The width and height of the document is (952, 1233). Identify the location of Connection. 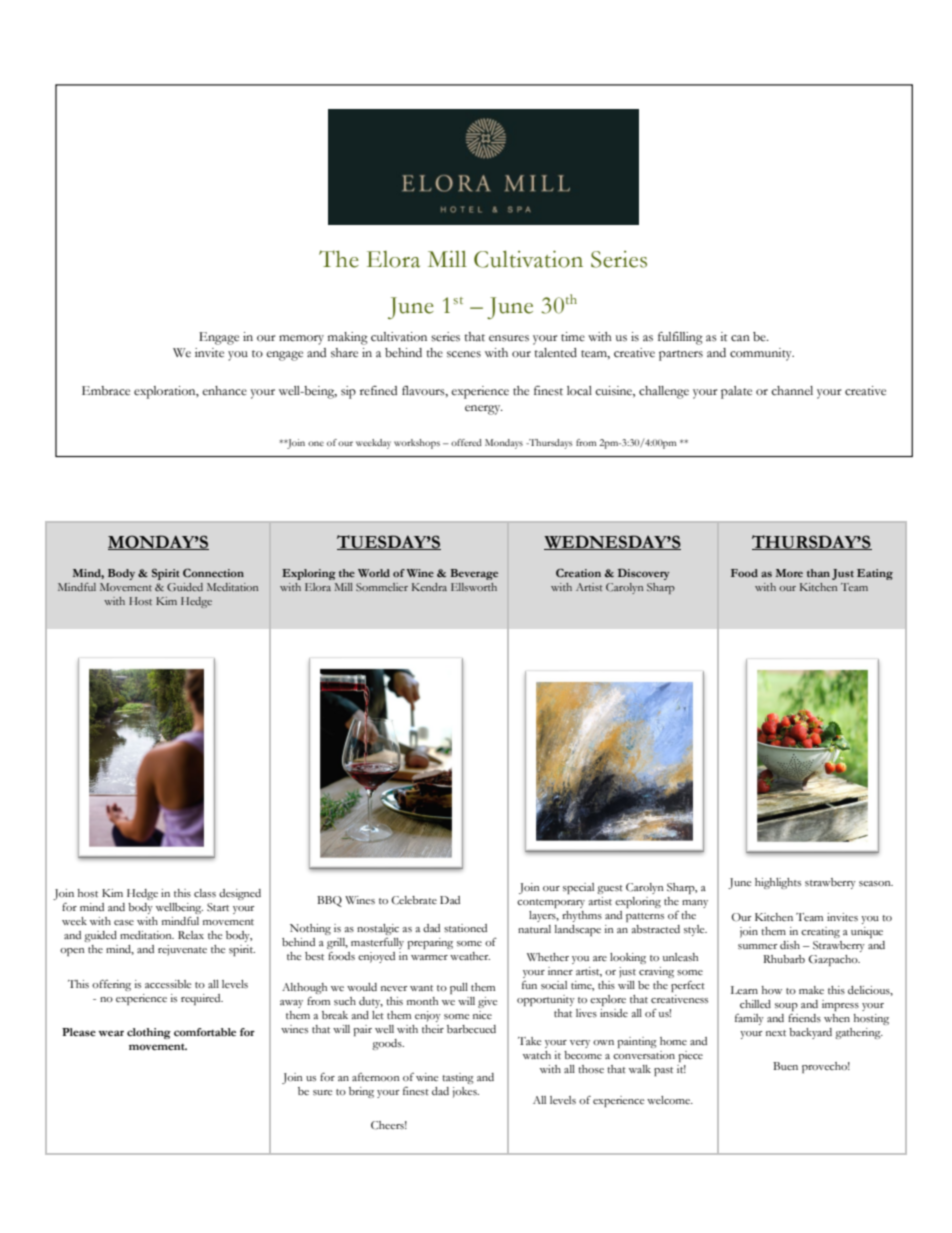
(213, 572).
